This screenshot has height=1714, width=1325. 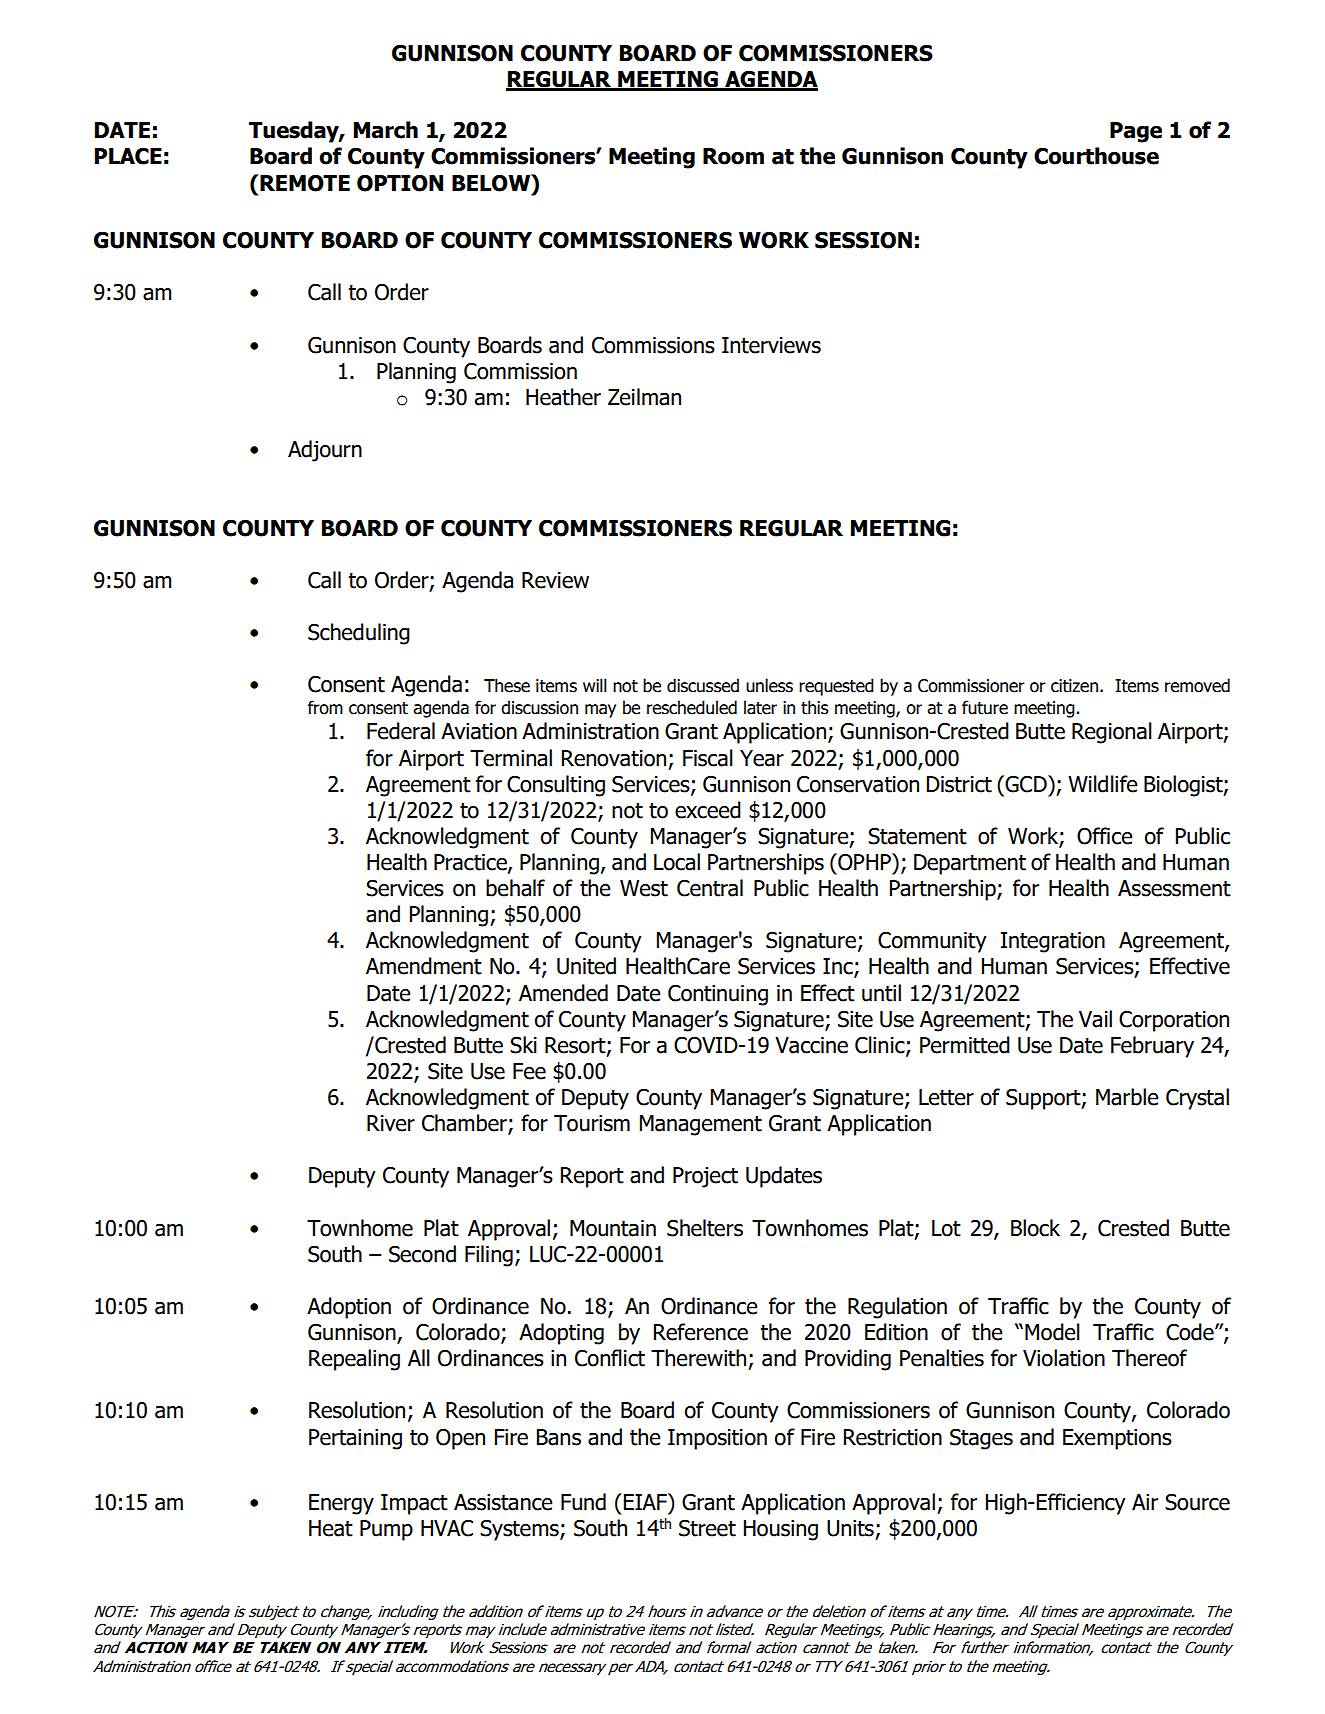 What do you see at coordinates (733, 156) in the screenshot?
I see `Room` at bounding box center [733, 156].
